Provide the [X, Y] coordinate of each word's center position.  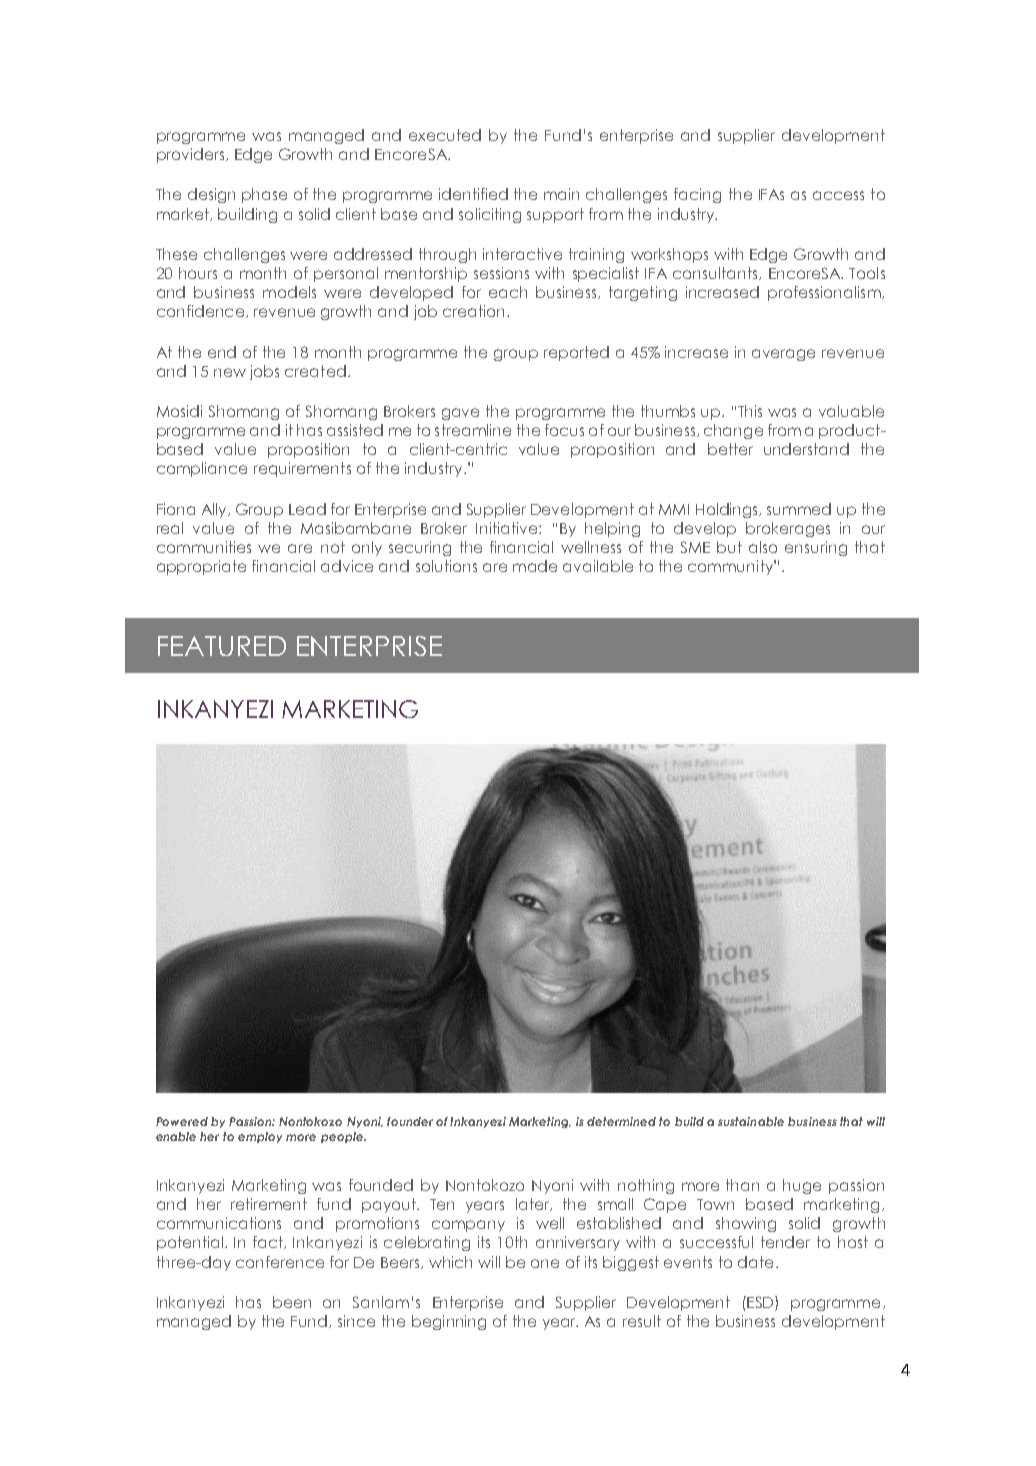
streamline [473, 430]
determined [621, 1121]
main [561, 194]
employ [260, 1137]
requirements [302, 469]
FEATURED [222, 646]
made [535, 566]
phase [264, 195]
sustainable [751, 1121]
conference [280, 1262]
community [731, 567]
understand [806, 449]
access [838, 195]
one [545, 1263]
